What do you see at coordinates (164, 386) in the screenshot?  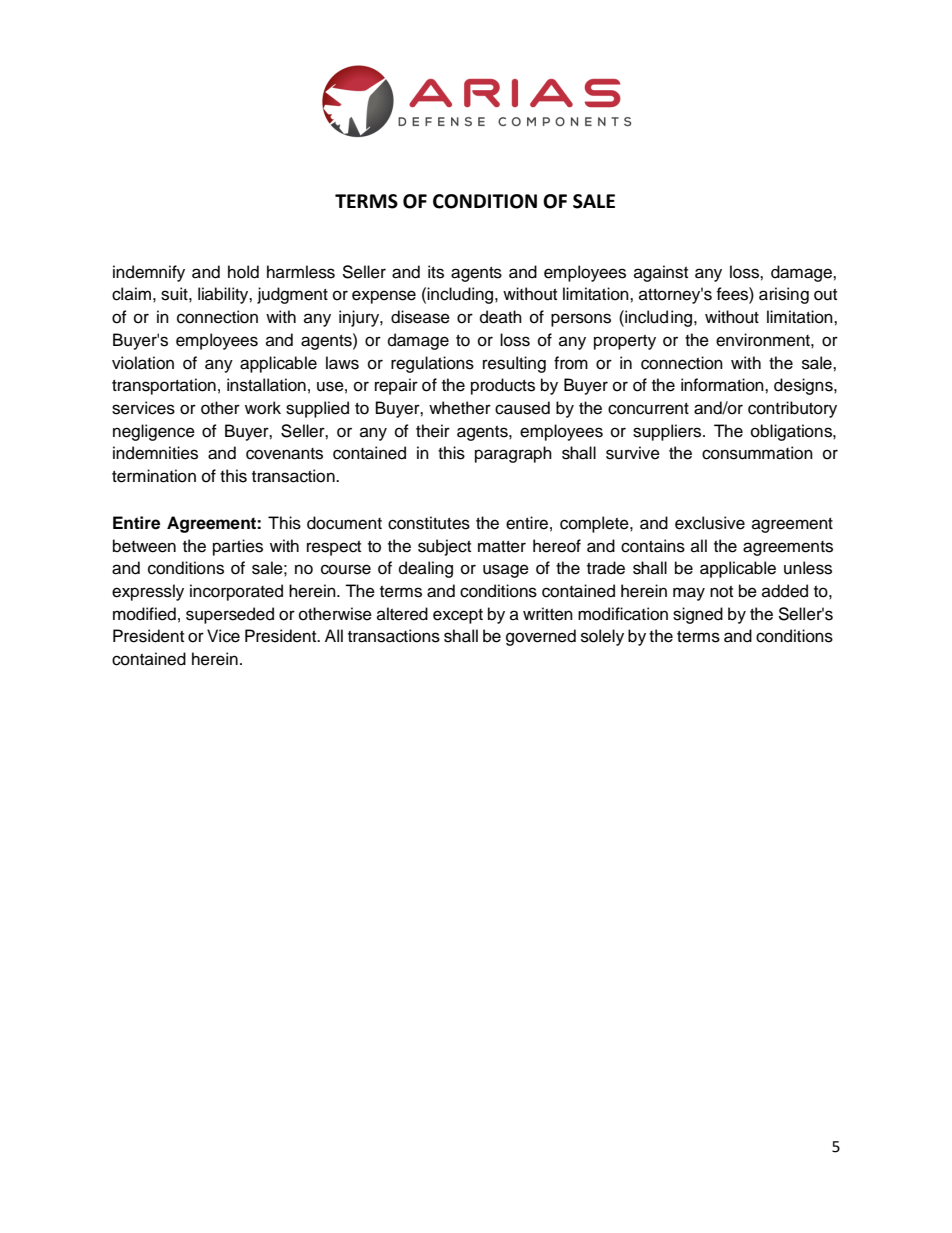 I see `transportation` at bounding box center [164, 386].
